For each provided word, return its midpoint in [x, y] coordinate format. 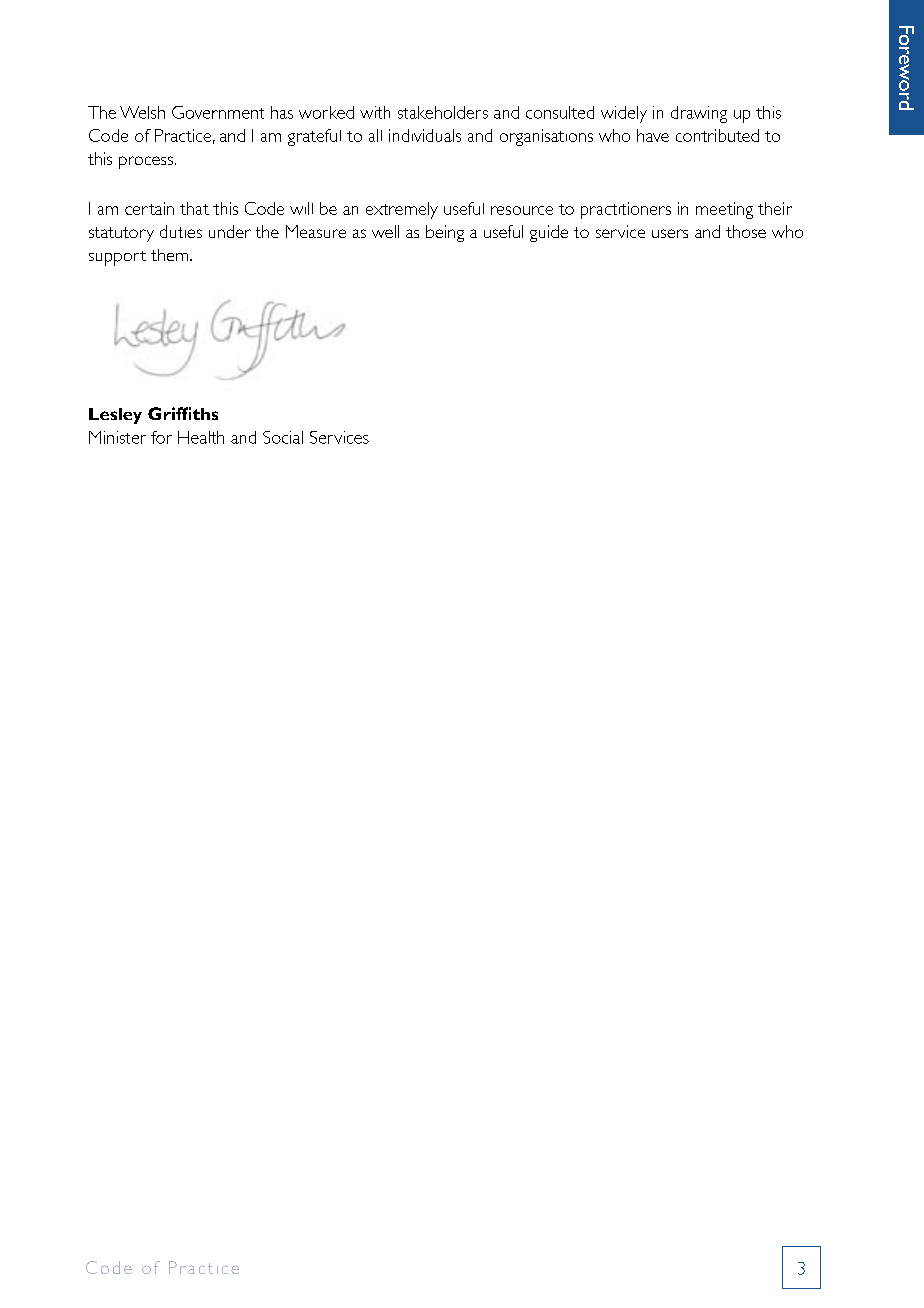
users [670, 233]
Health [201, 437]
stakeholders [443, 112]
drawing [699, 114]
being [445, 233]
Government [218, 112]
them [171, 255]
